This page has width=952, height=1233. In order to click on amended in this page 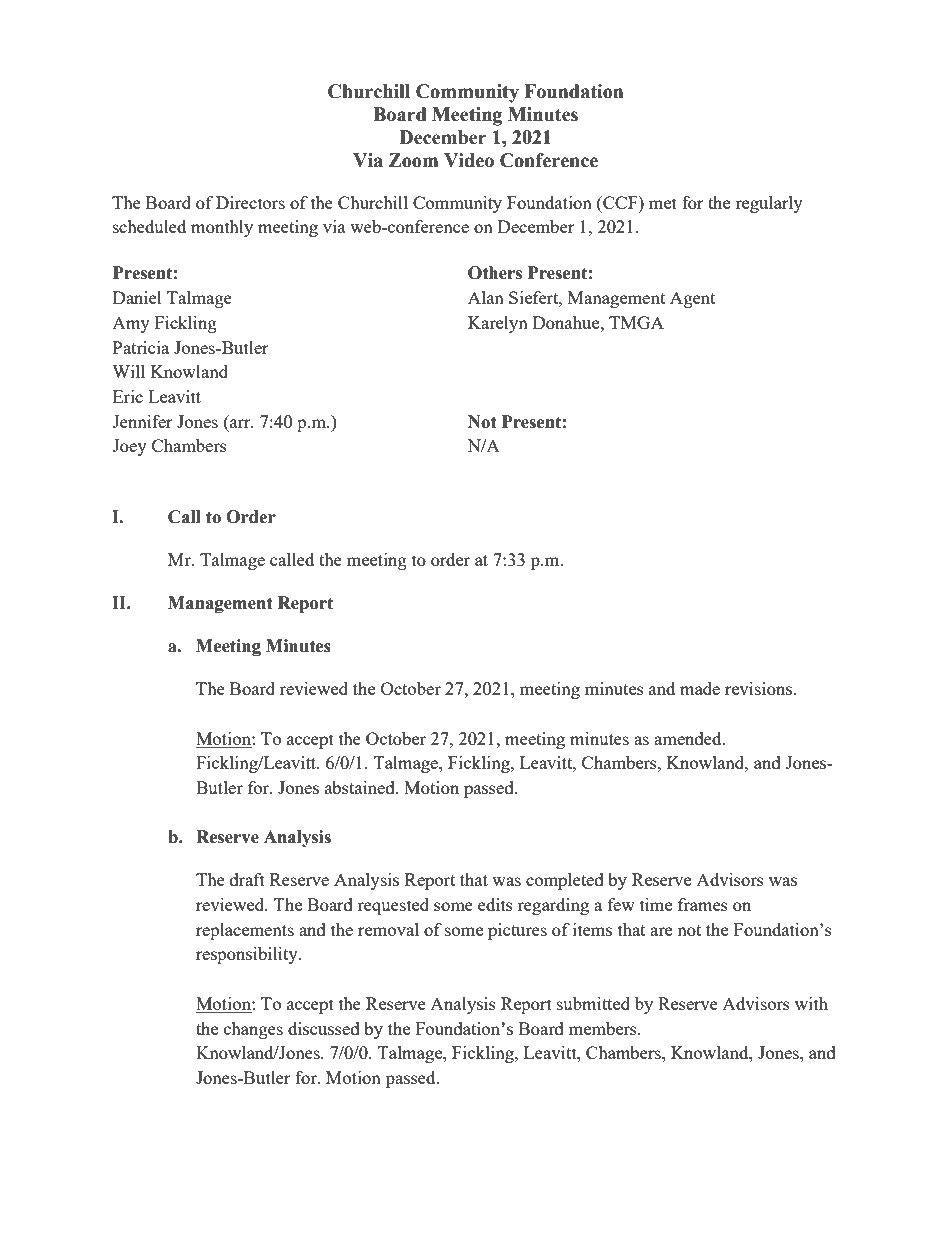, I will do `click(689, 738)`.
